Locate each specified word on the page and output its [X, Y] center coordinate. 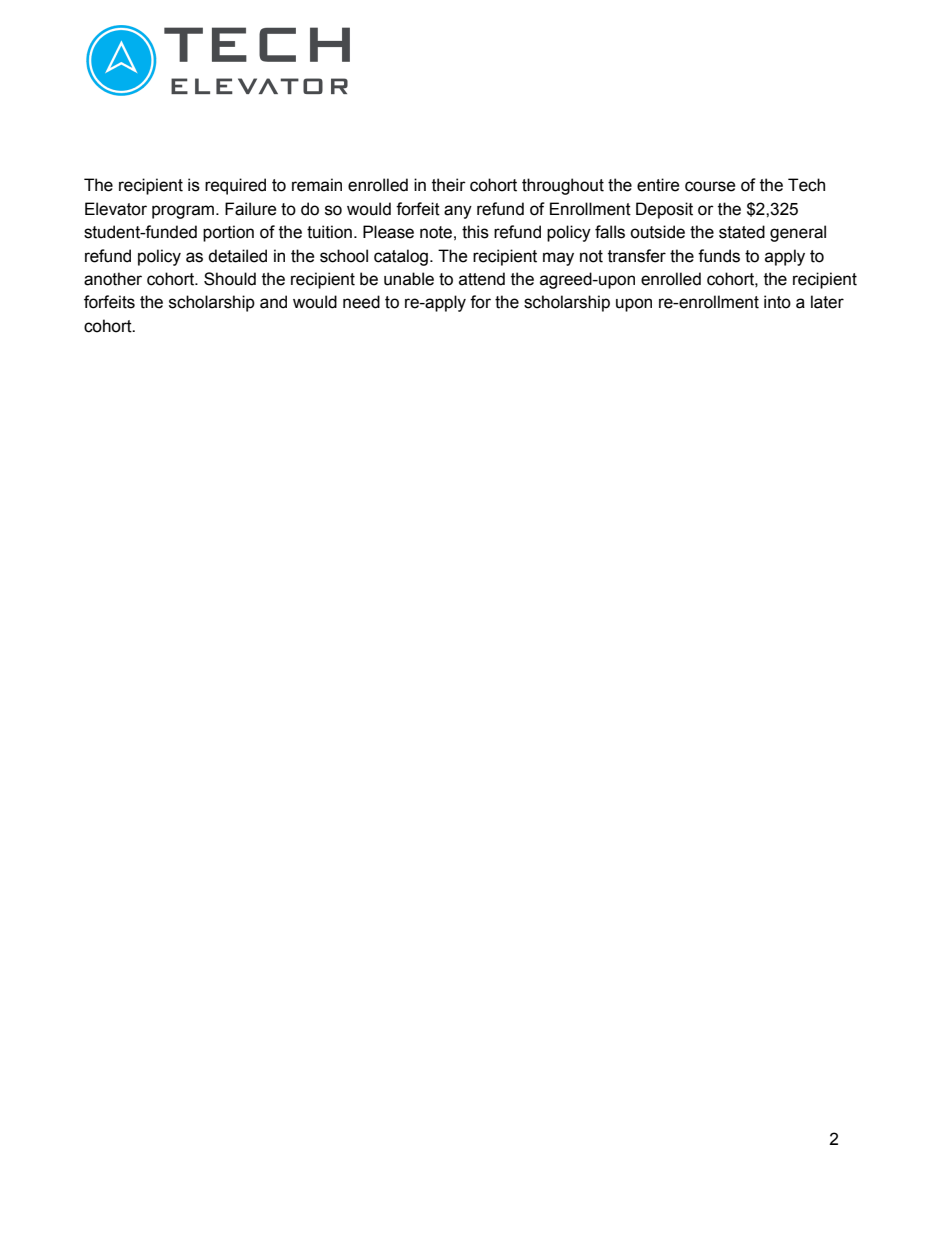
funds [719, 256]
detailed [237, 256]
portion [228, 233]
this [475, 232]
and [273, 302]
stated [742, 232]
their [449, 185]
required [235, 186]
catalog [401, 257]
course [710, 186]
